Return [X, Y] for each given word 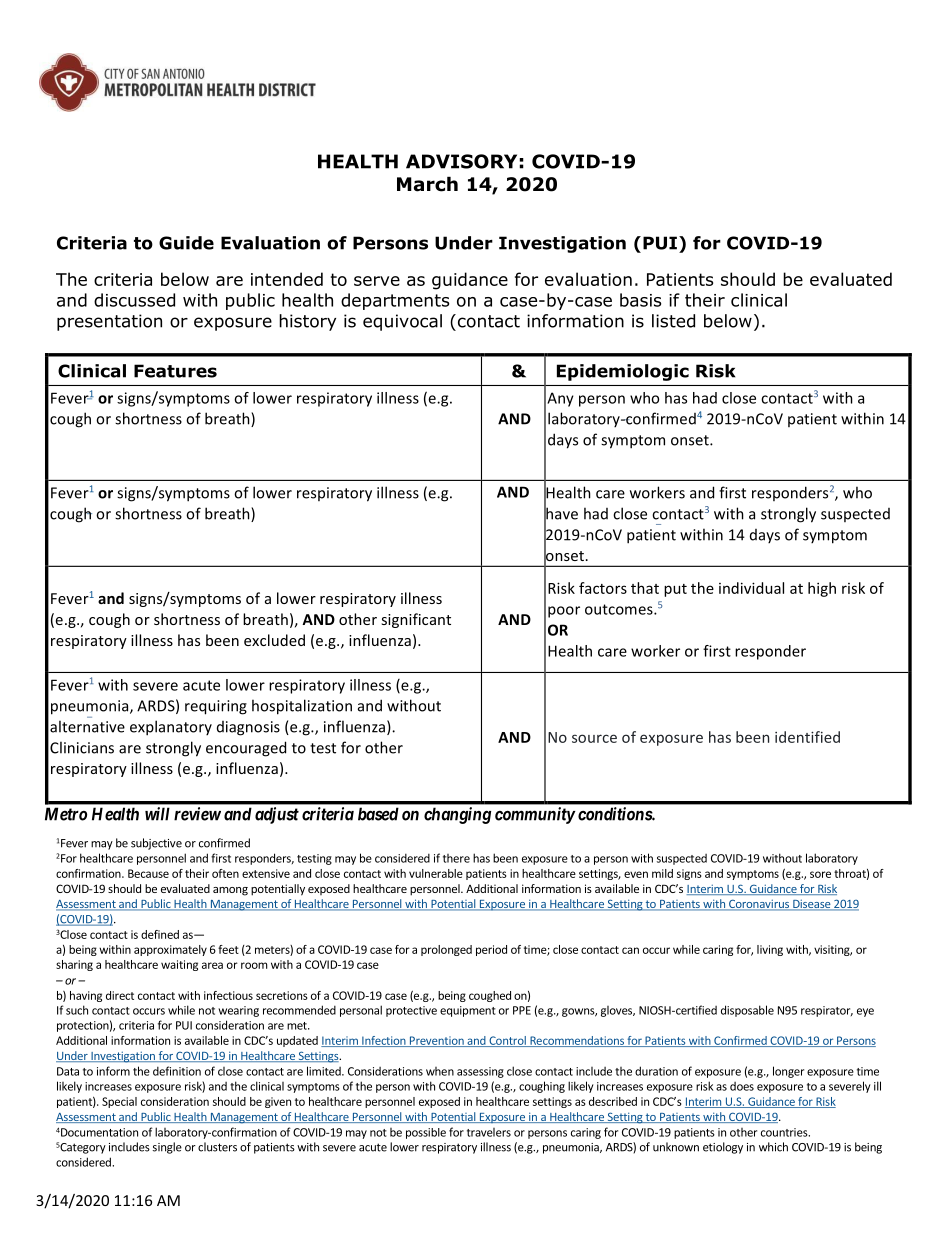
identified [807, 737]
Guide [186, 243]
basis [640, 300]
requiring [216, 707]
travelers [489, 1132]
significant [416, 620]
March [427, 184]
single [167, 1148]
